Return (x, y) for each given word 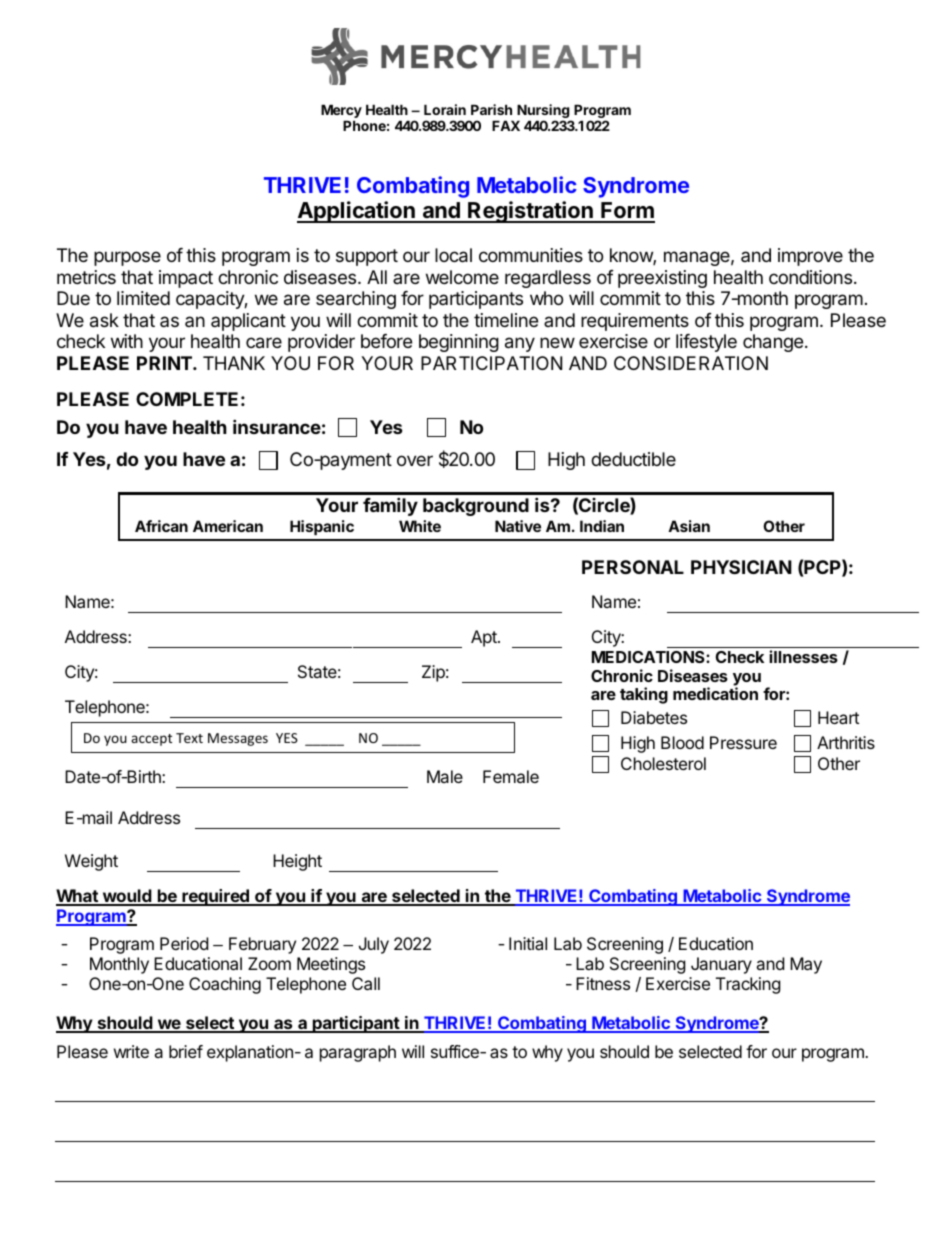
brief (186, 1051)
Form (627, 212)
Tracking (748, 985)
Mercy (341, 112)
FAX (506, 125)
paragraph (358, 1053)
